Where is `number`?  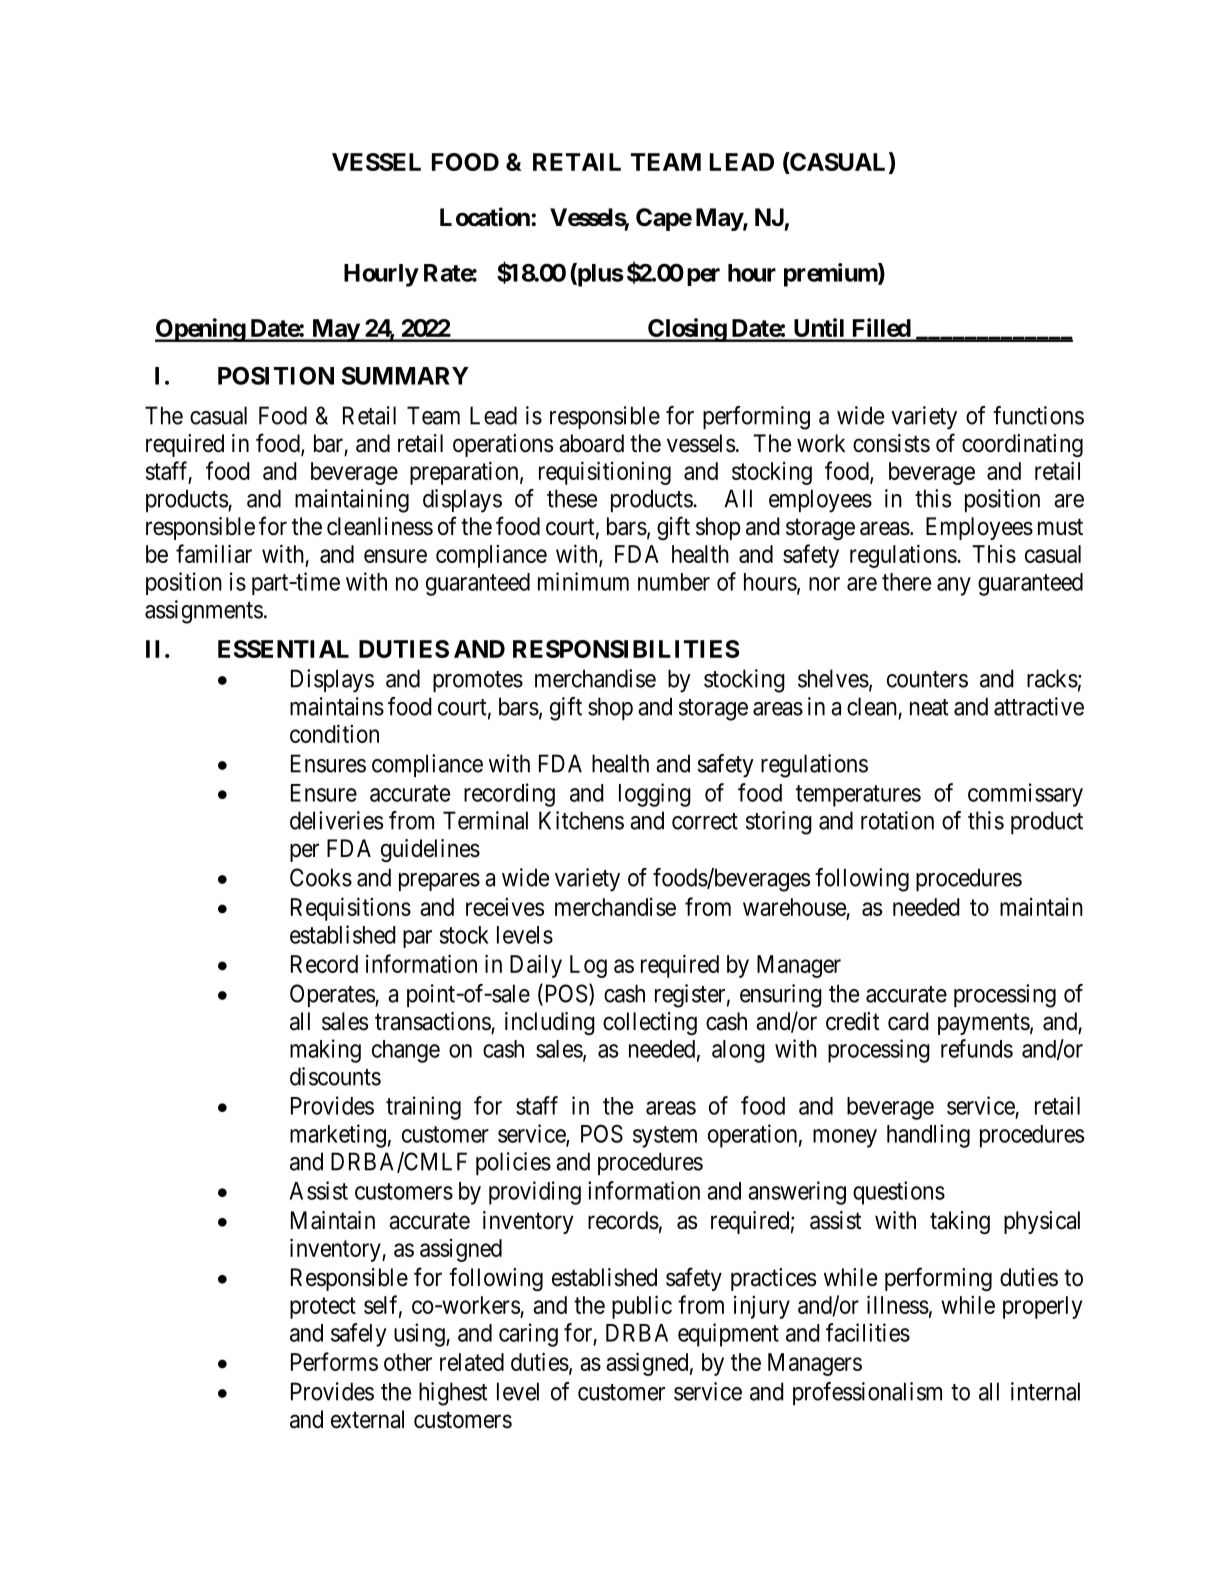 number is located at coordinates (674, 582).
